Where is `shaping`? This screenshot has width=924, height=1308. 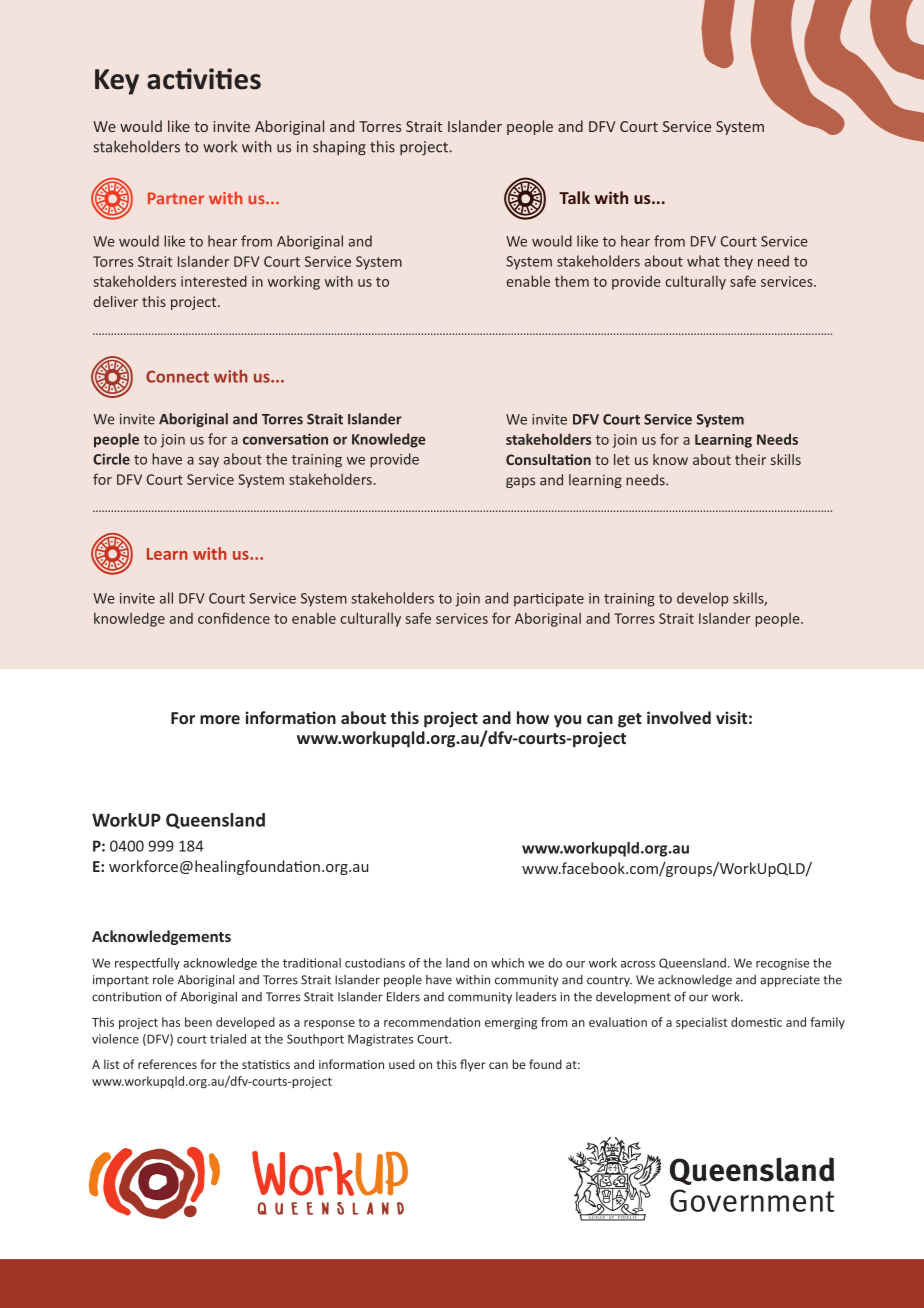 shaping is located at coordinates (339, 148).
